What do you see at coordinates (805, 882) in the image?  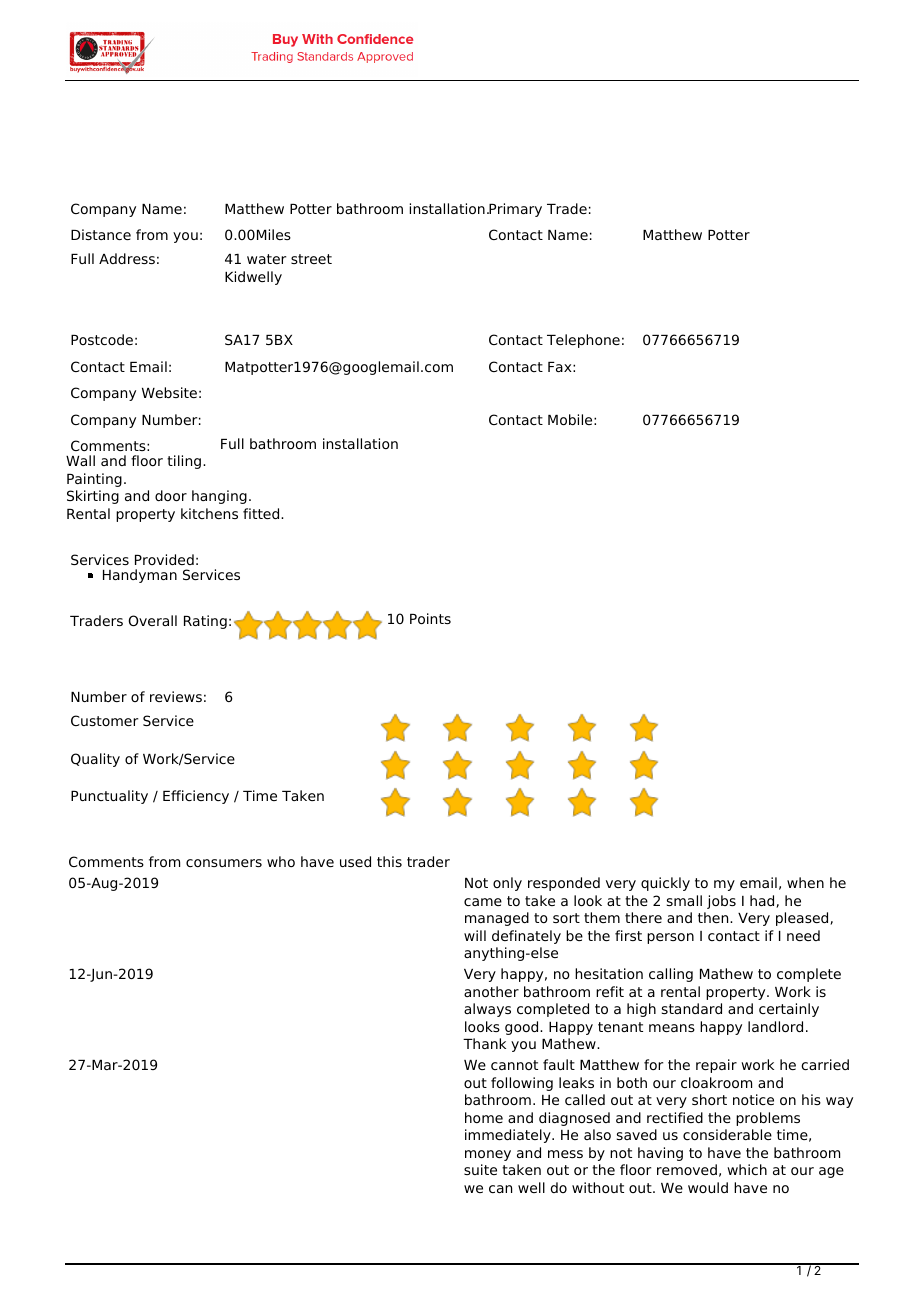 I see `when` at bounding box center [805, 882].
